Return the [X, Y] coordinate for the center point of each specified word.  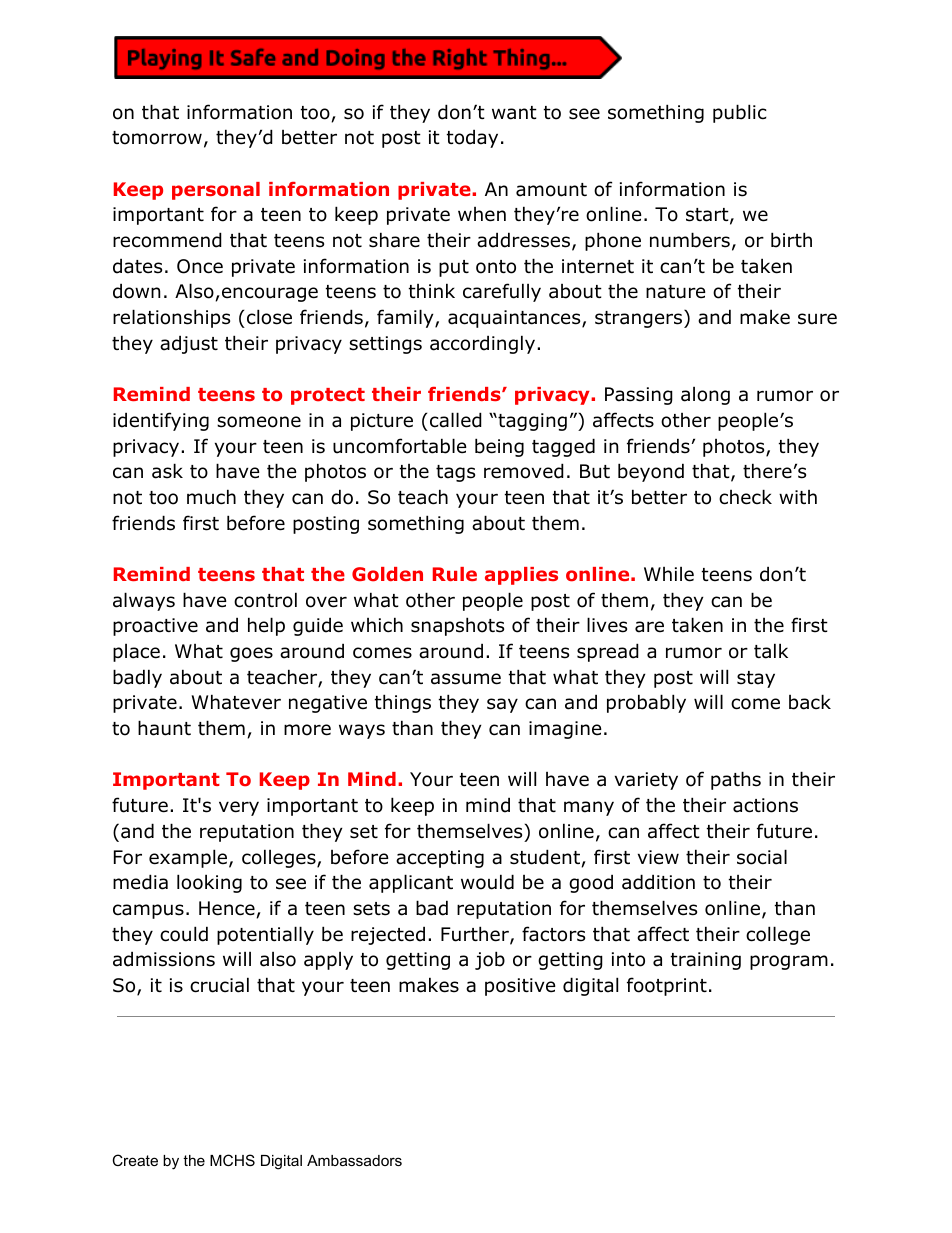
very [239, 808]
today [472, 138]
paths [736, 780]
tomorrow [157, 138]
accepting [440, 859]
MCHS [232, 1160]
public [740, 113]
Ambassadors [354, 1160]
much [211, 497]
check [745, 497]
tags [455, 473]
